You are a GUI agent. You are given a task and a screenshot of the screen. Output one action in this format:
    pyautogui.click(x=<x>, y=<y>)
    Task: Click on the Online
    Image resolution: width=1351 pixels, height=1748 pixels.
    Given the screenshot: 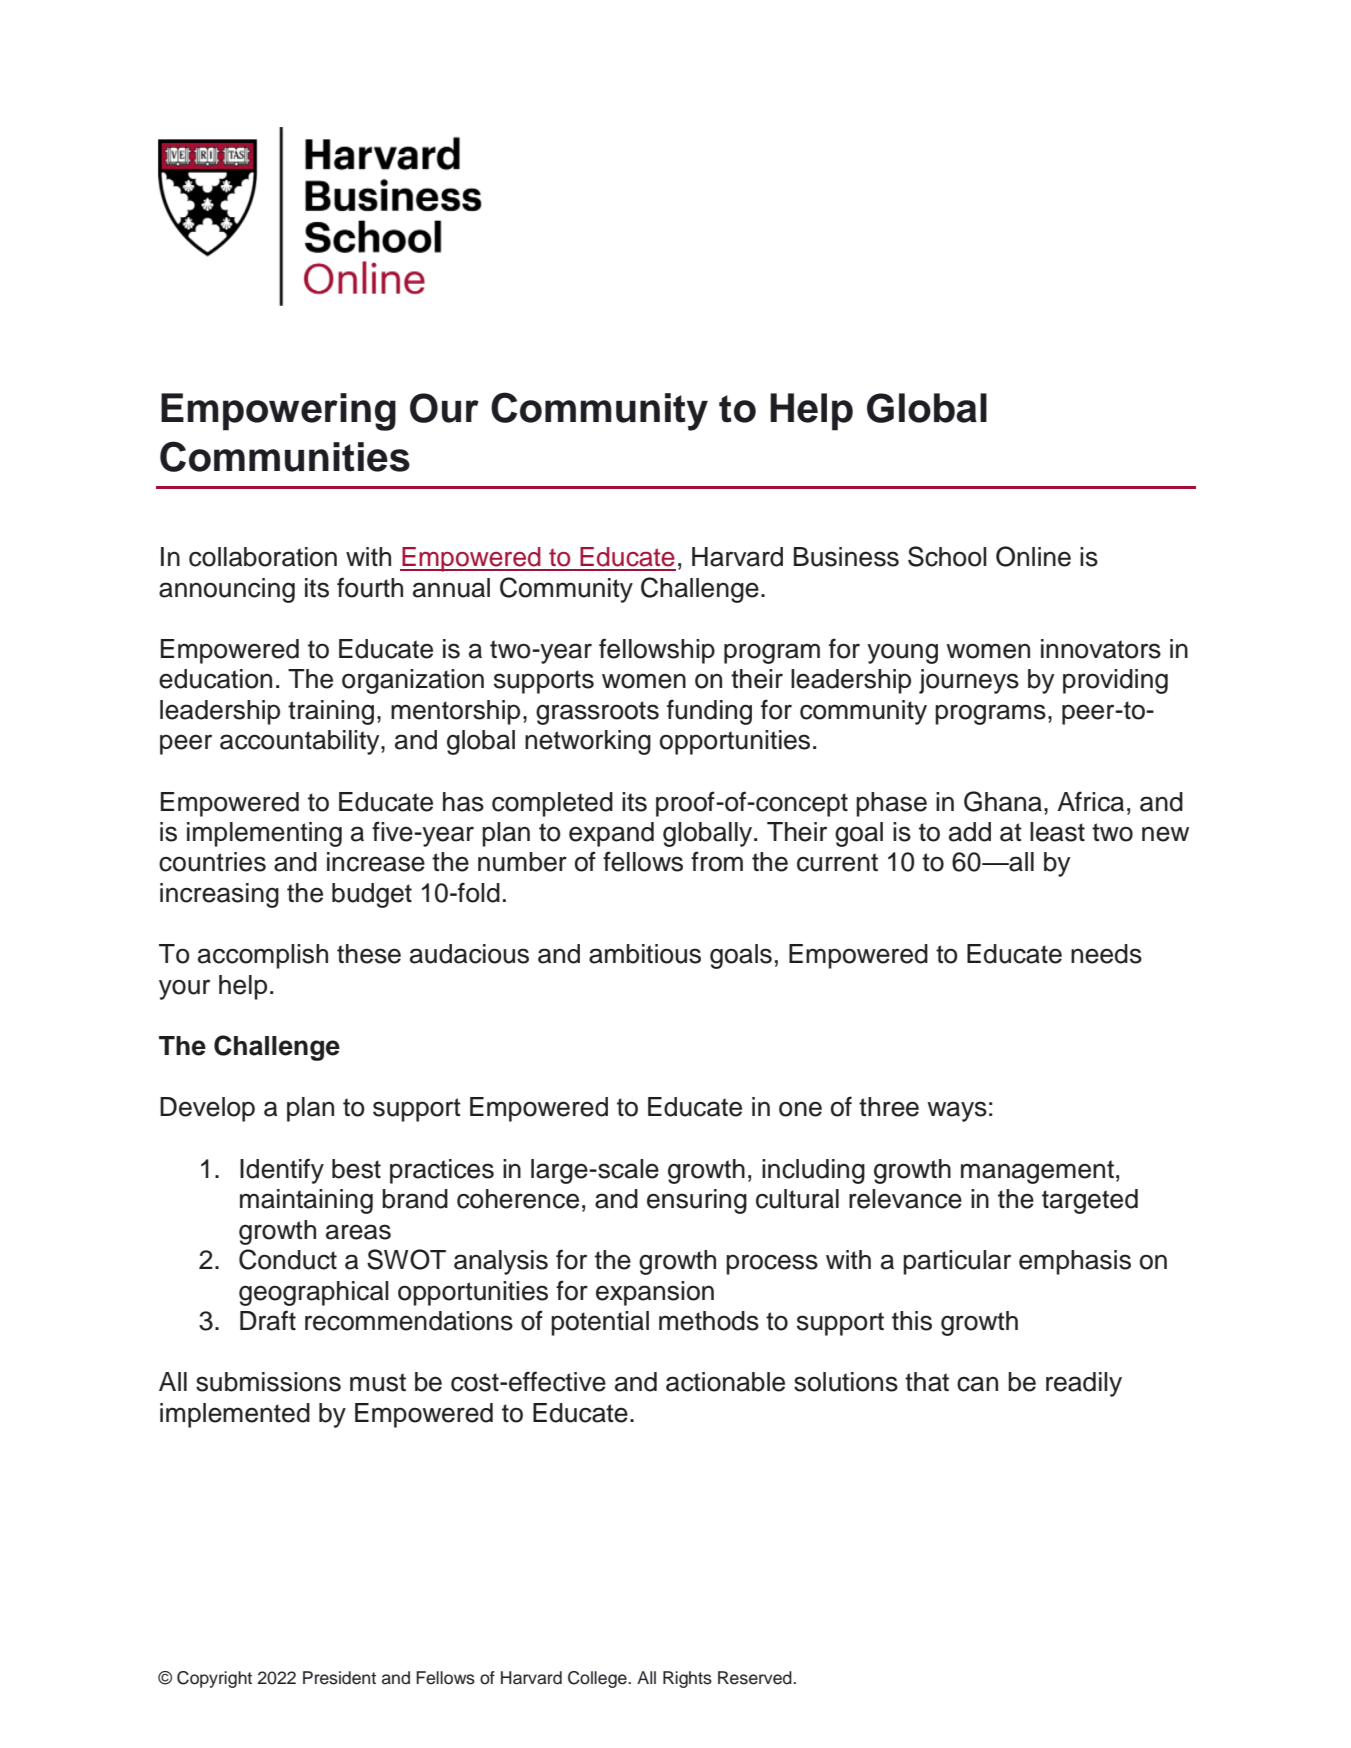 What is the action you would take?
    pyautogui.click(x=1033, y=556)
